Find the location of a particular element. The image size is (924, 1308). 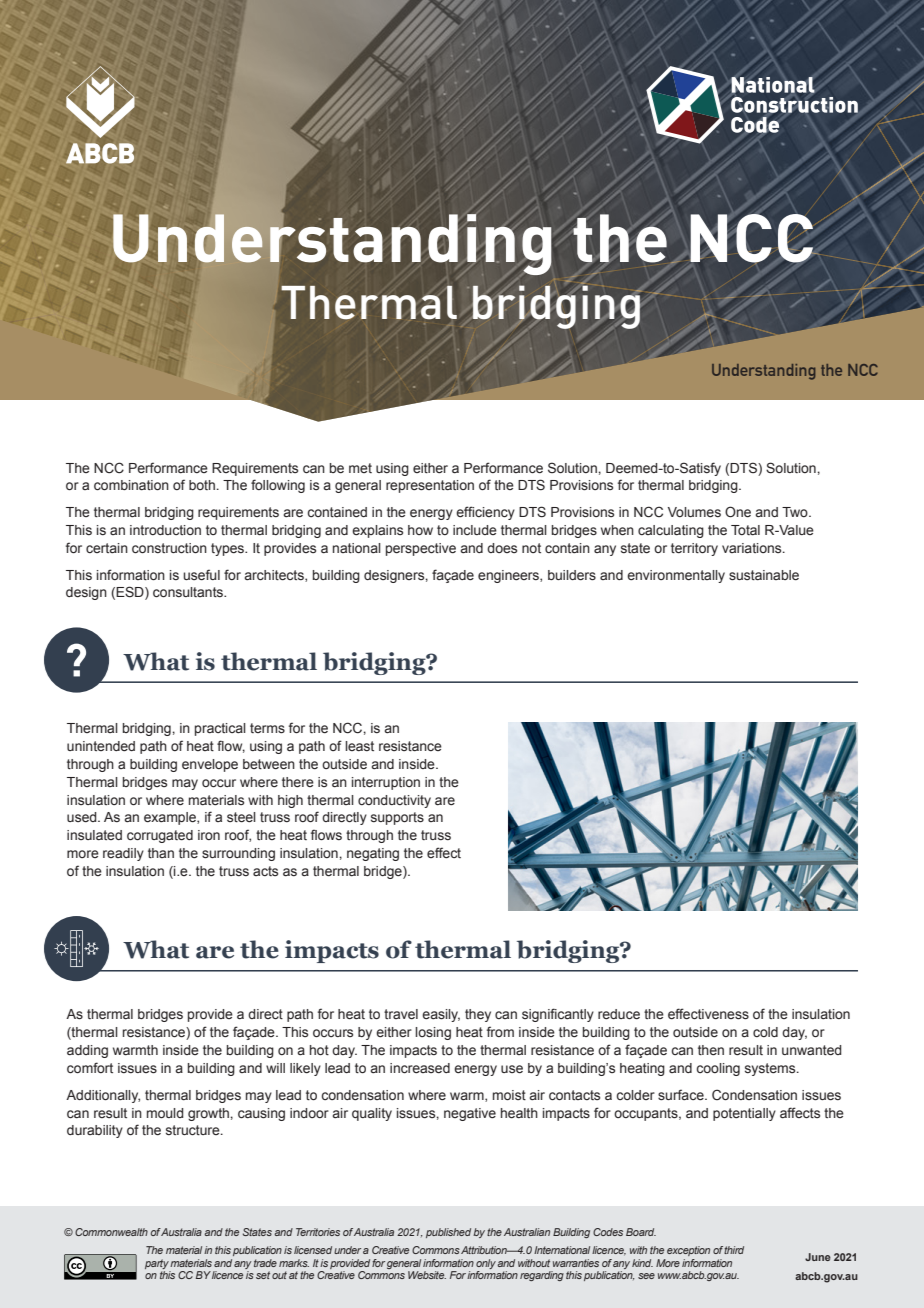

negating is located at coordinates (373, 854).
